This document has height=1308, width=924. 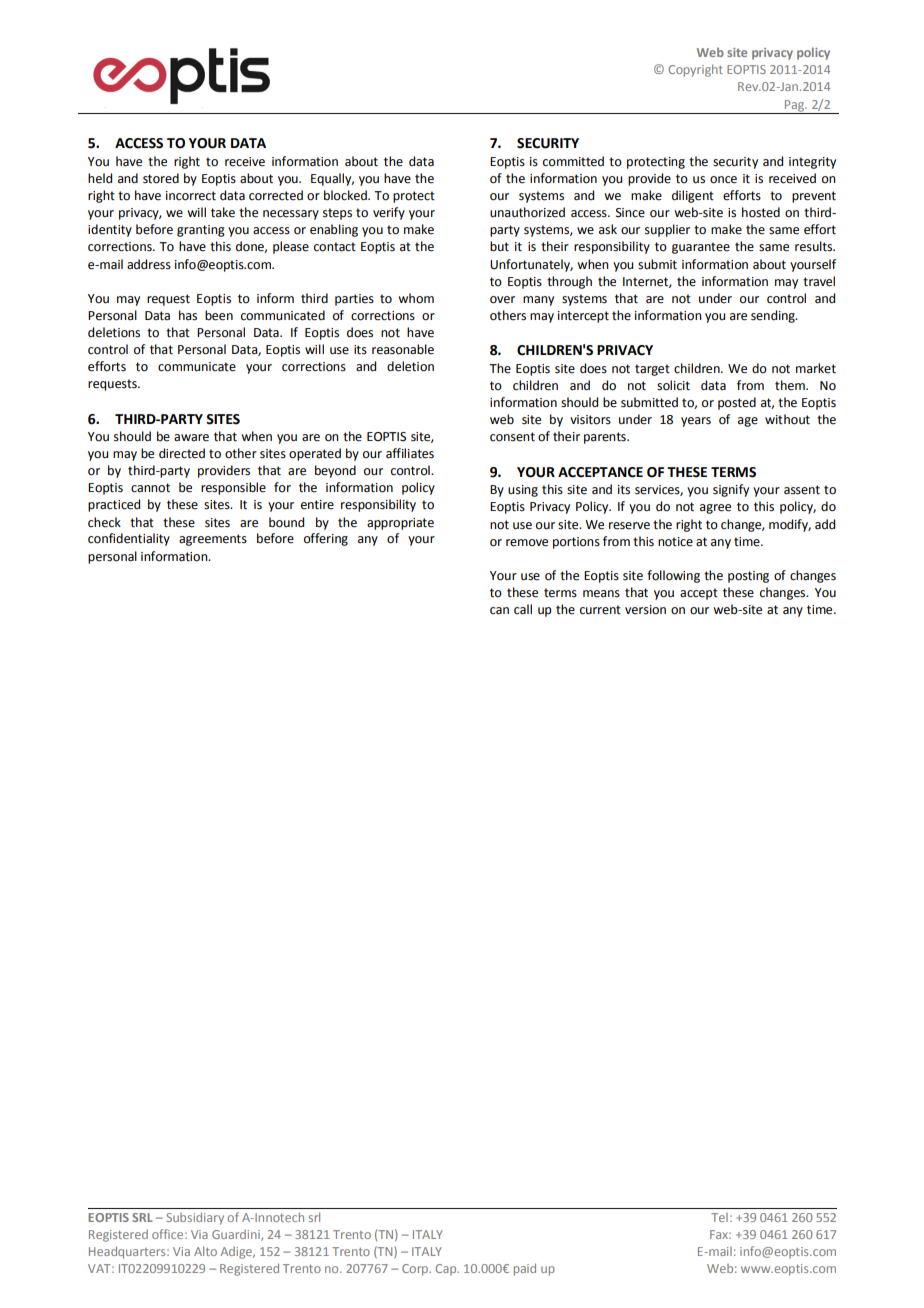 What do you see at coordinates (723, 180) in the document?
I see `once` at bounding box center [723, 180].
